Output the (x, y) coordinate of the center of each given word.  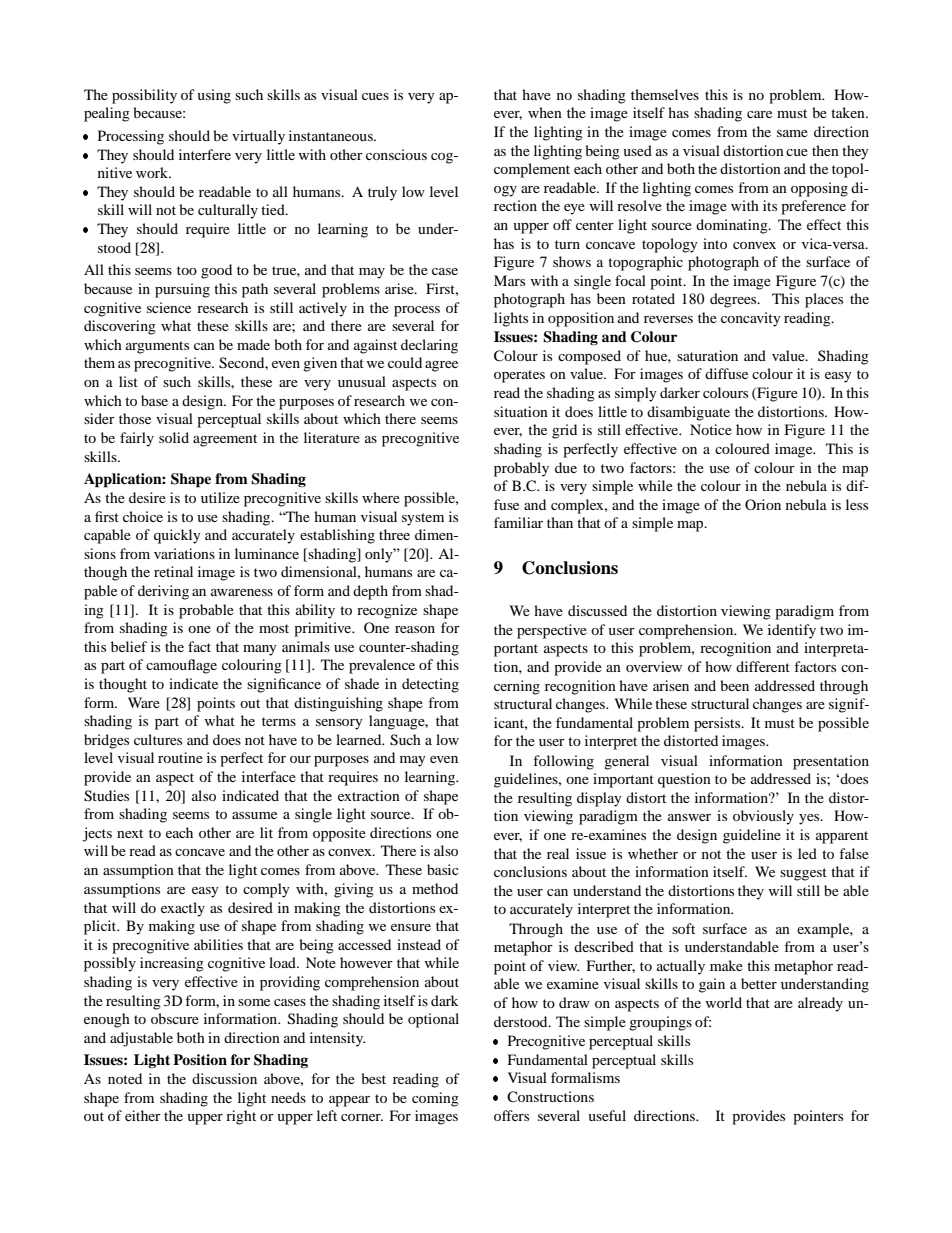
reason (415, 629)
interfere (205, 154)
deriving (163, 592)
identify (792, 631)
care (759, 114)
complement (532, 170)
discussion (224, 1078)
